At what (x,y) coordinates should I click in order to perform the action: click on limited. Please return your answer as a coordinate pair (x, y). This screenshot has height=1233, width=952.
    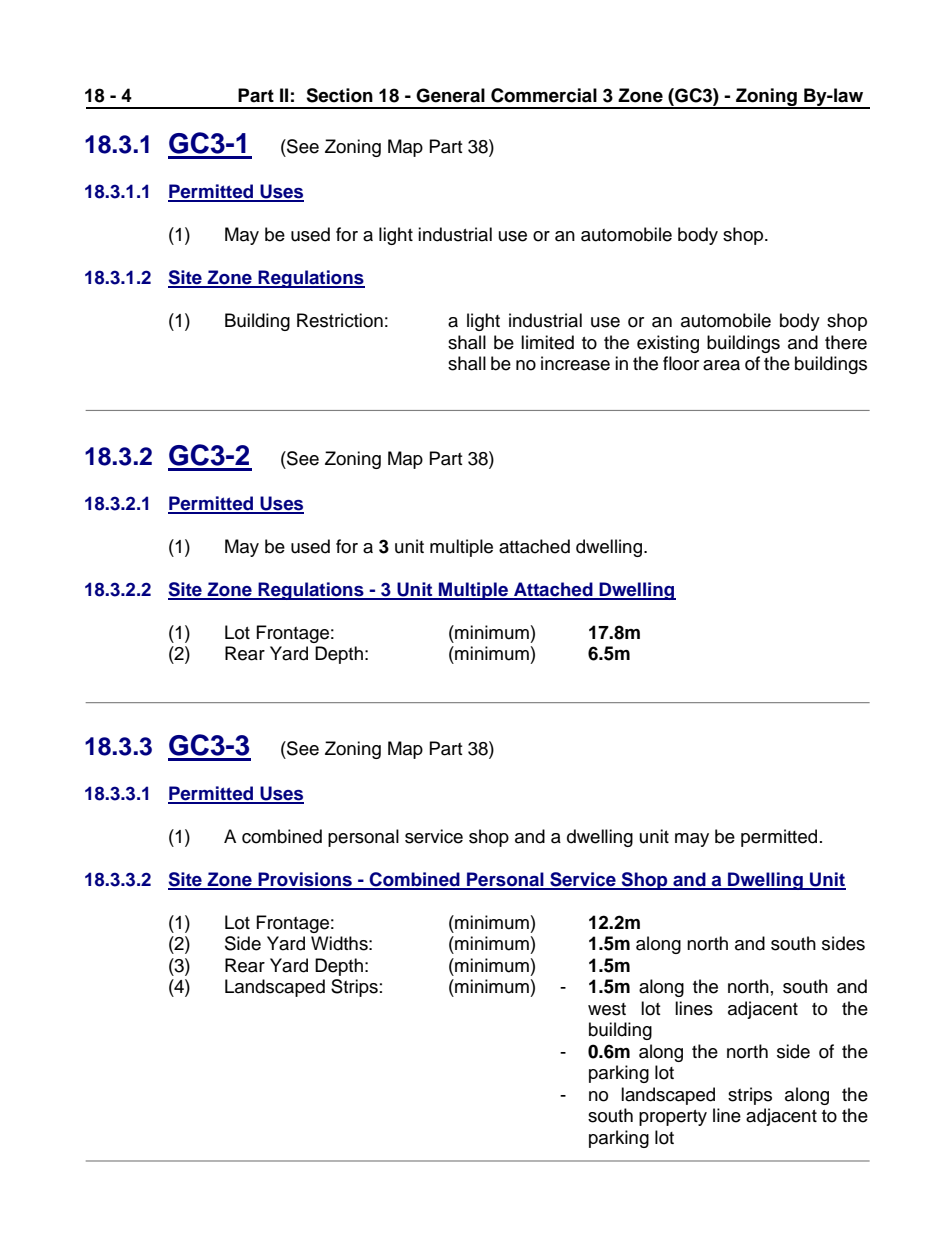
    Looking at the image, I should click on (547, 342).
